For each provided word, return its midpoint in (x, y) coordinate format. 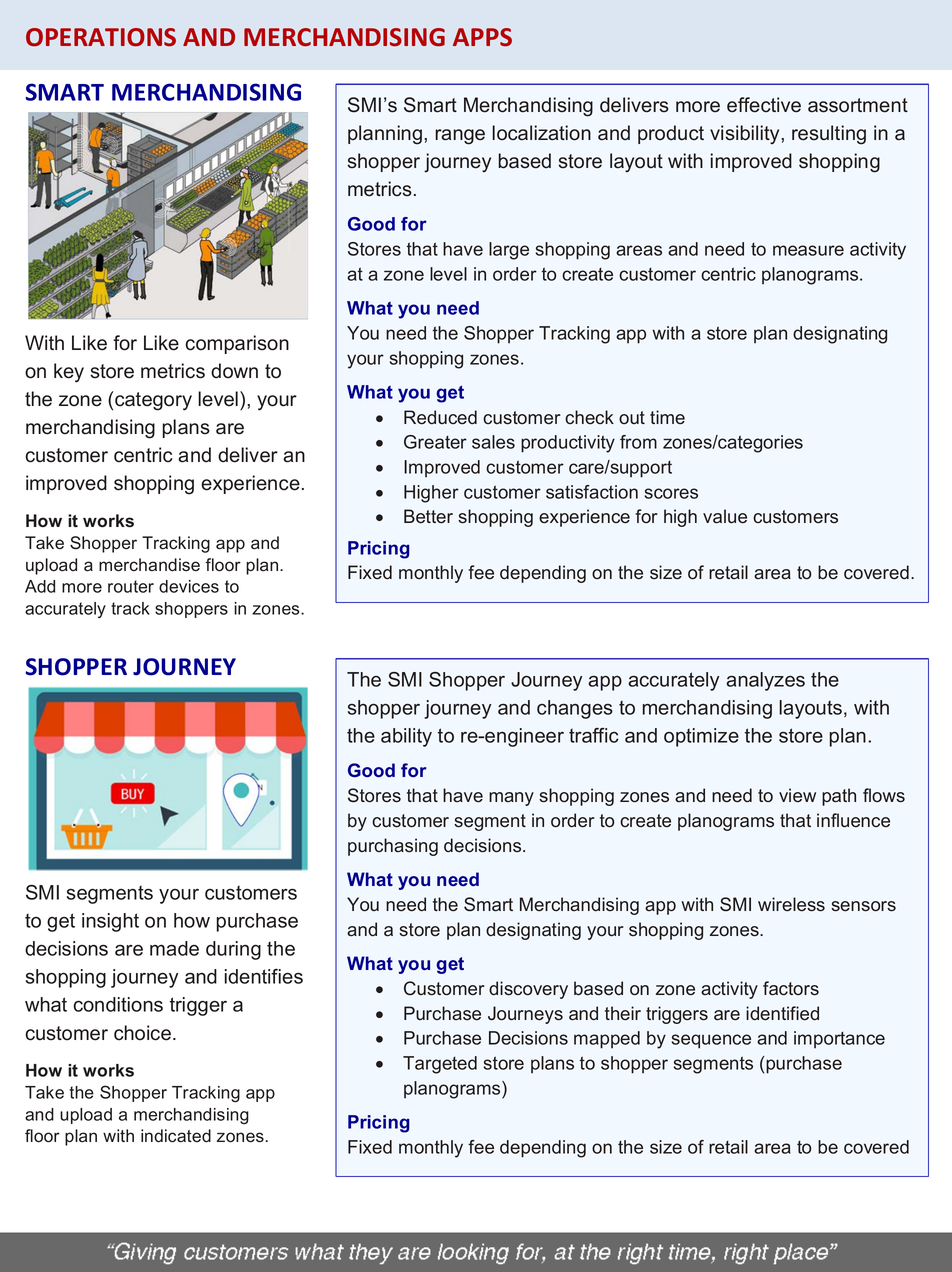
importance (839, 1039)
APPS (482, 37)
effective (764, 105)
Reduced (440, 417)
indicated (176, 1136)
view (797, 795)
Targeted (440, 1065)
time (667, 417)
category (153, 401)
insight (110, 922)
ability (406, 737)
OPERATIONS (101, 37)
